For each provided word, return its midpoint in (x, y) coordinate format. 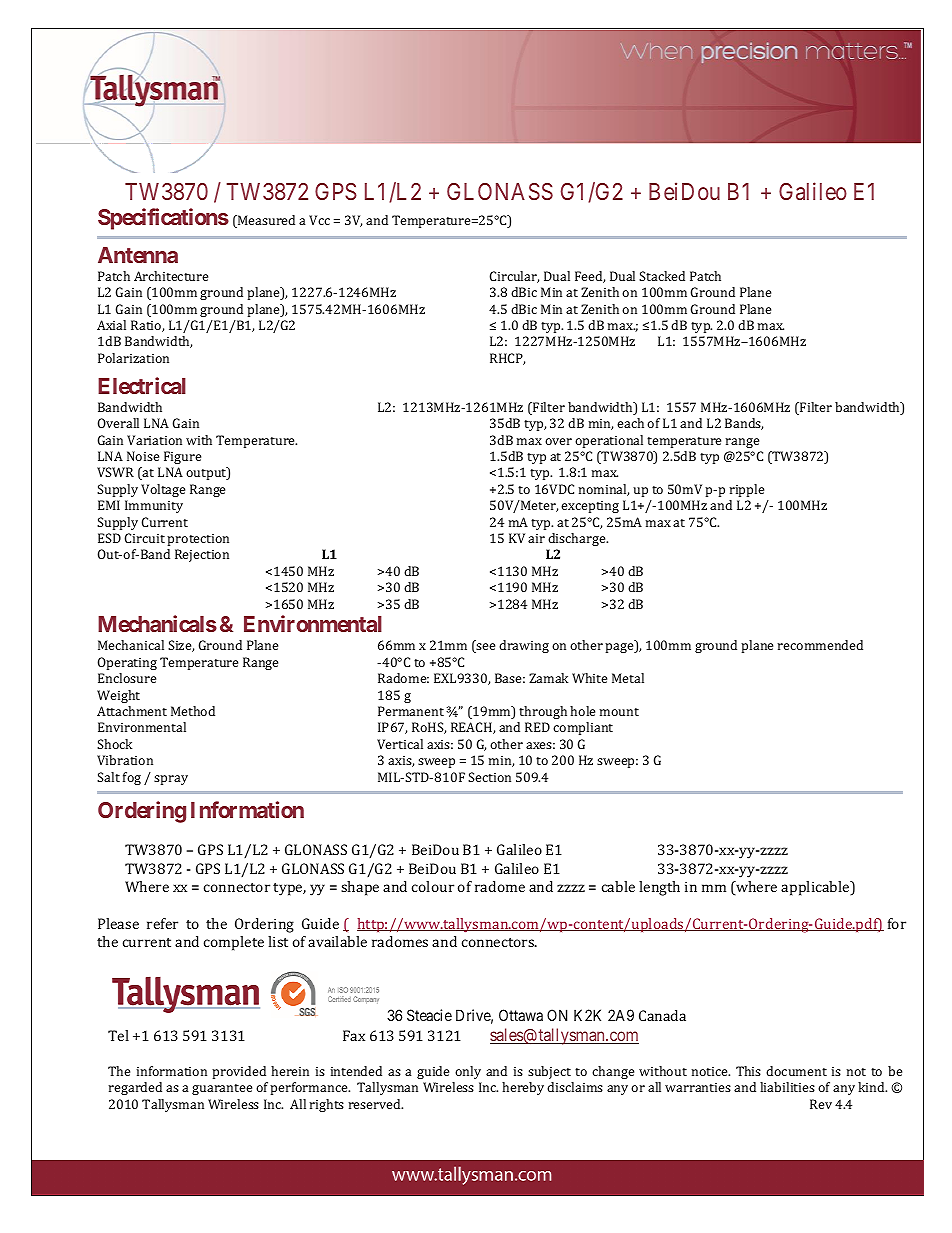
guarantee (222, 1089)
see (485, 648)
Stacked (662, 276)
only (468, 1072)
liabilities (787, 1087)
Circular (514, 277)
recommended (820, 645)
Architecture (171, 276)
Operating (127, 663)
